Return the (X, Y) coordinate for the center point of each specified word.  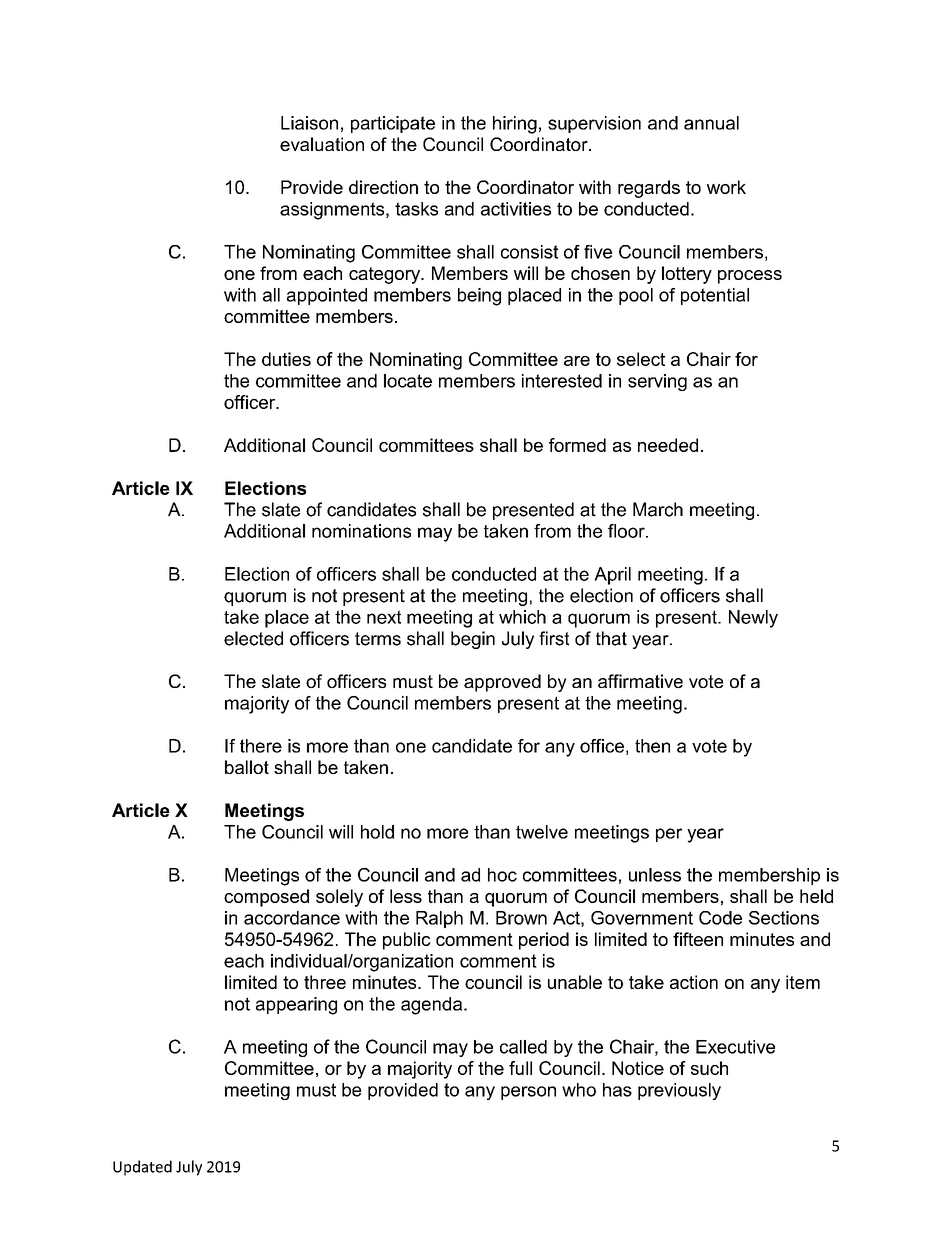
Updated (142, 1168)
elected (253, 638)
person (528, 1093)
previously (679, 1091)
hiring (515, 125)
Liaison (309, 123)
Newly (753, 619)
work (726, 187)
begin (473, 640)
